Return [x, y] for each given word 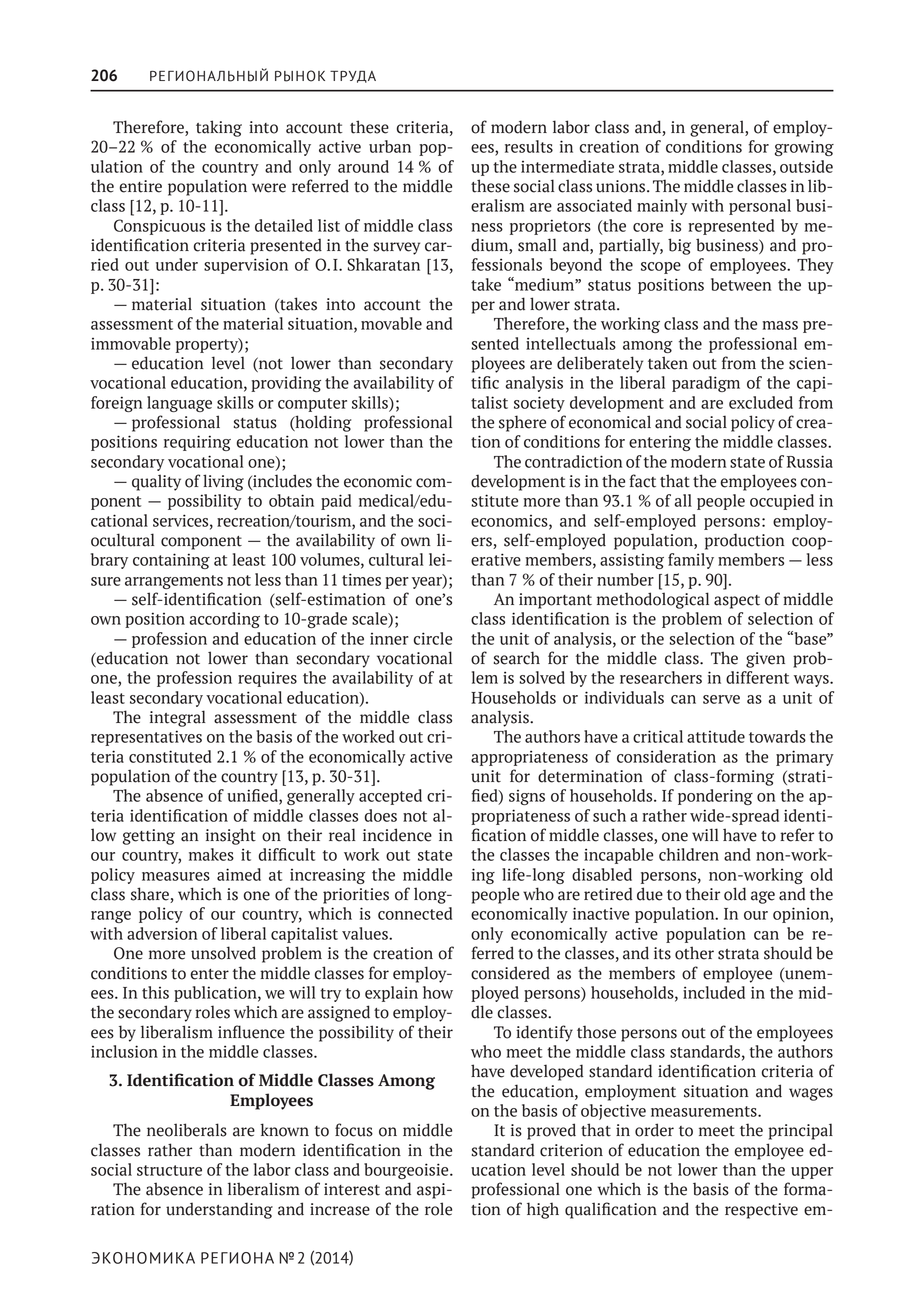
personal [760, 207]
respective [761, 1211]
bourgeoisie [407, 1171]
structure [169, 1170]
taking [219, 128]
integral [178, 718]
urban [390, 146]
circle [433, 638]
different [757, 677]
